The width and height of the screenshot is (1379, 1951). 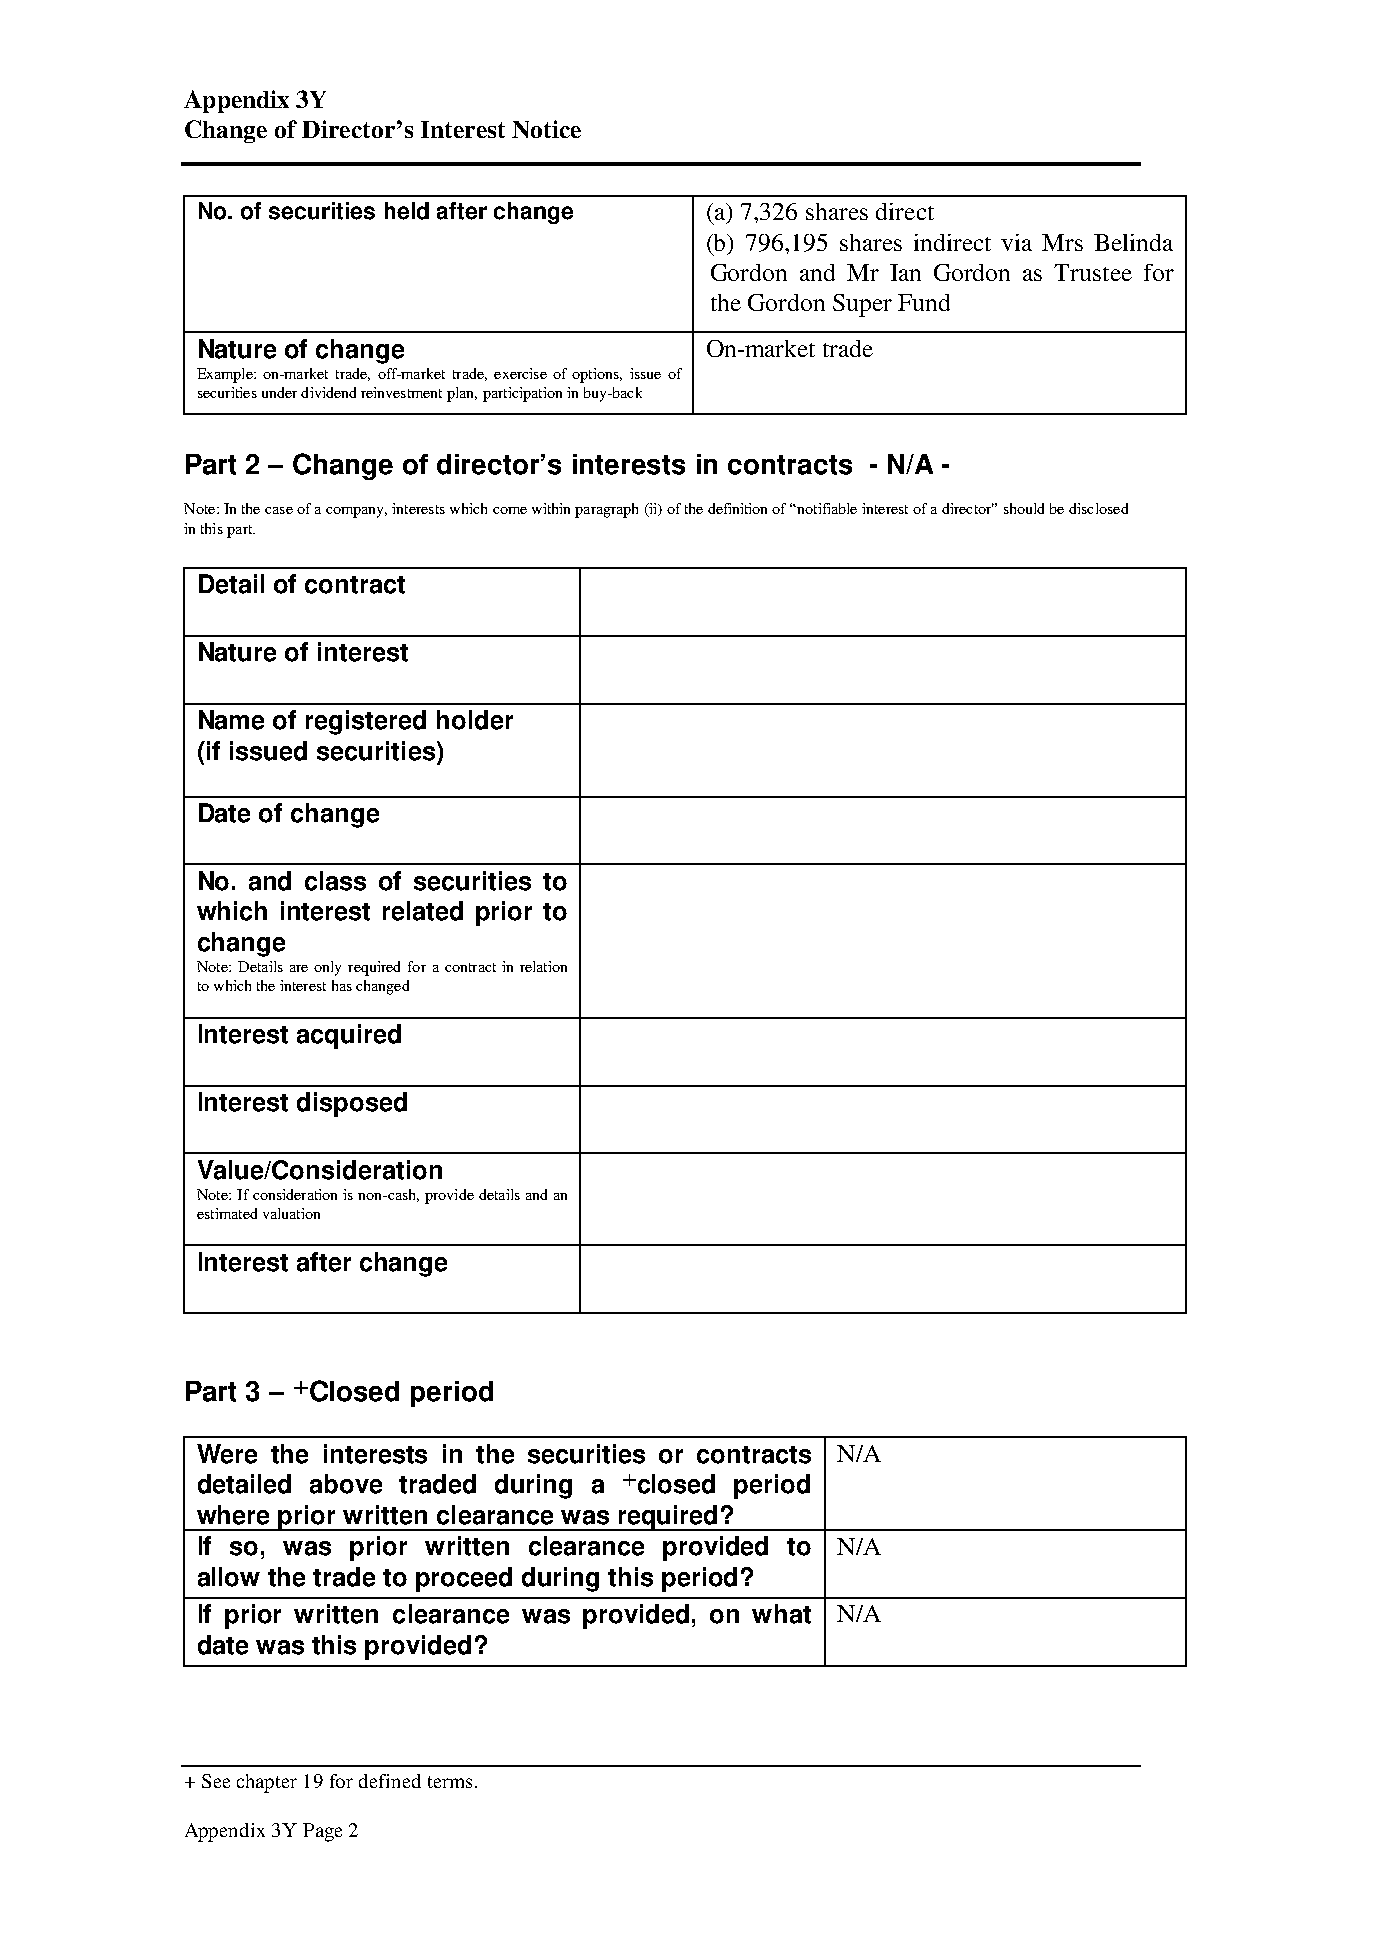 I want to click on should, so click(x=1024, y=508).
